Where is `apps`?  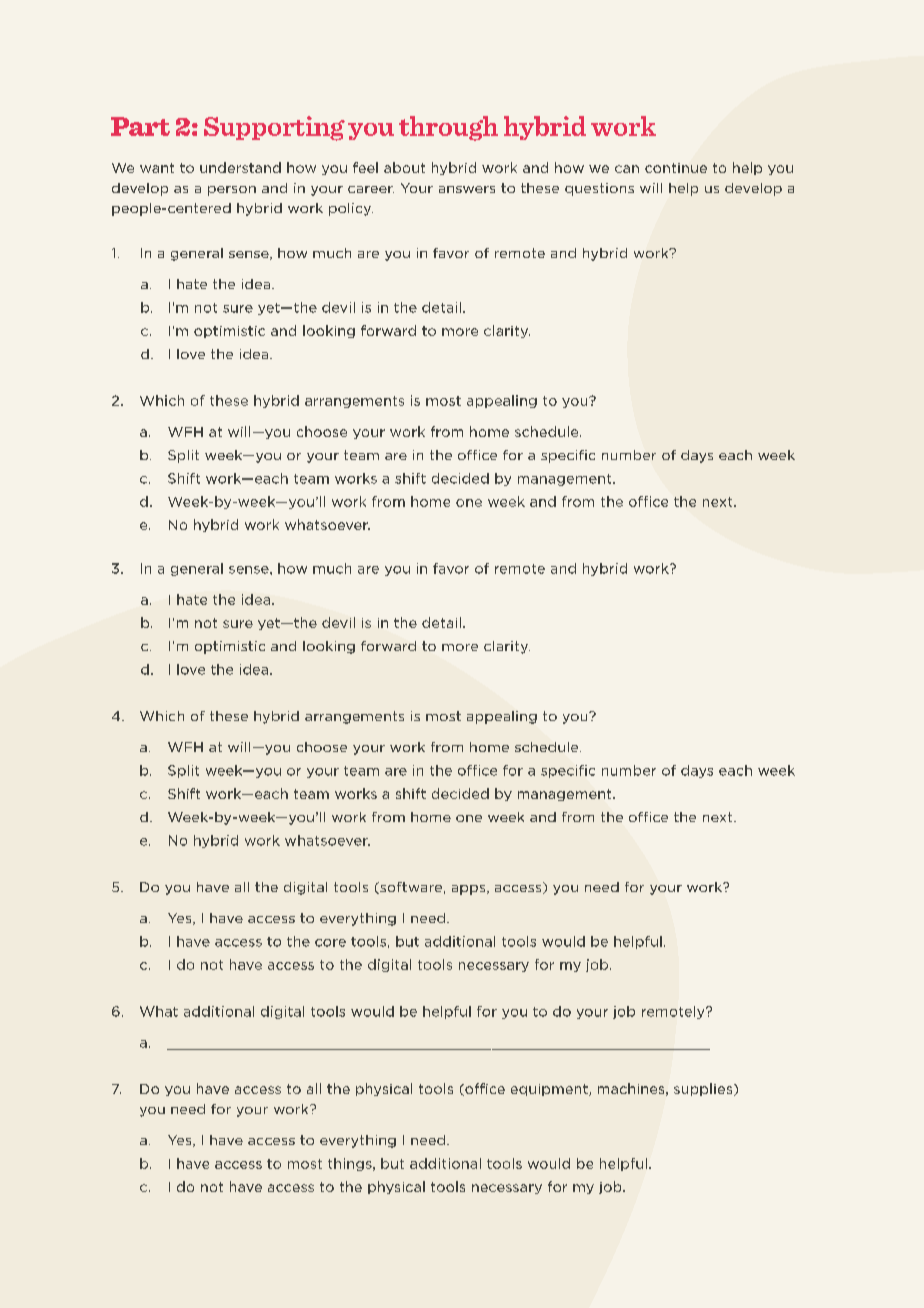 apps is located at coordinates (470, 890).
